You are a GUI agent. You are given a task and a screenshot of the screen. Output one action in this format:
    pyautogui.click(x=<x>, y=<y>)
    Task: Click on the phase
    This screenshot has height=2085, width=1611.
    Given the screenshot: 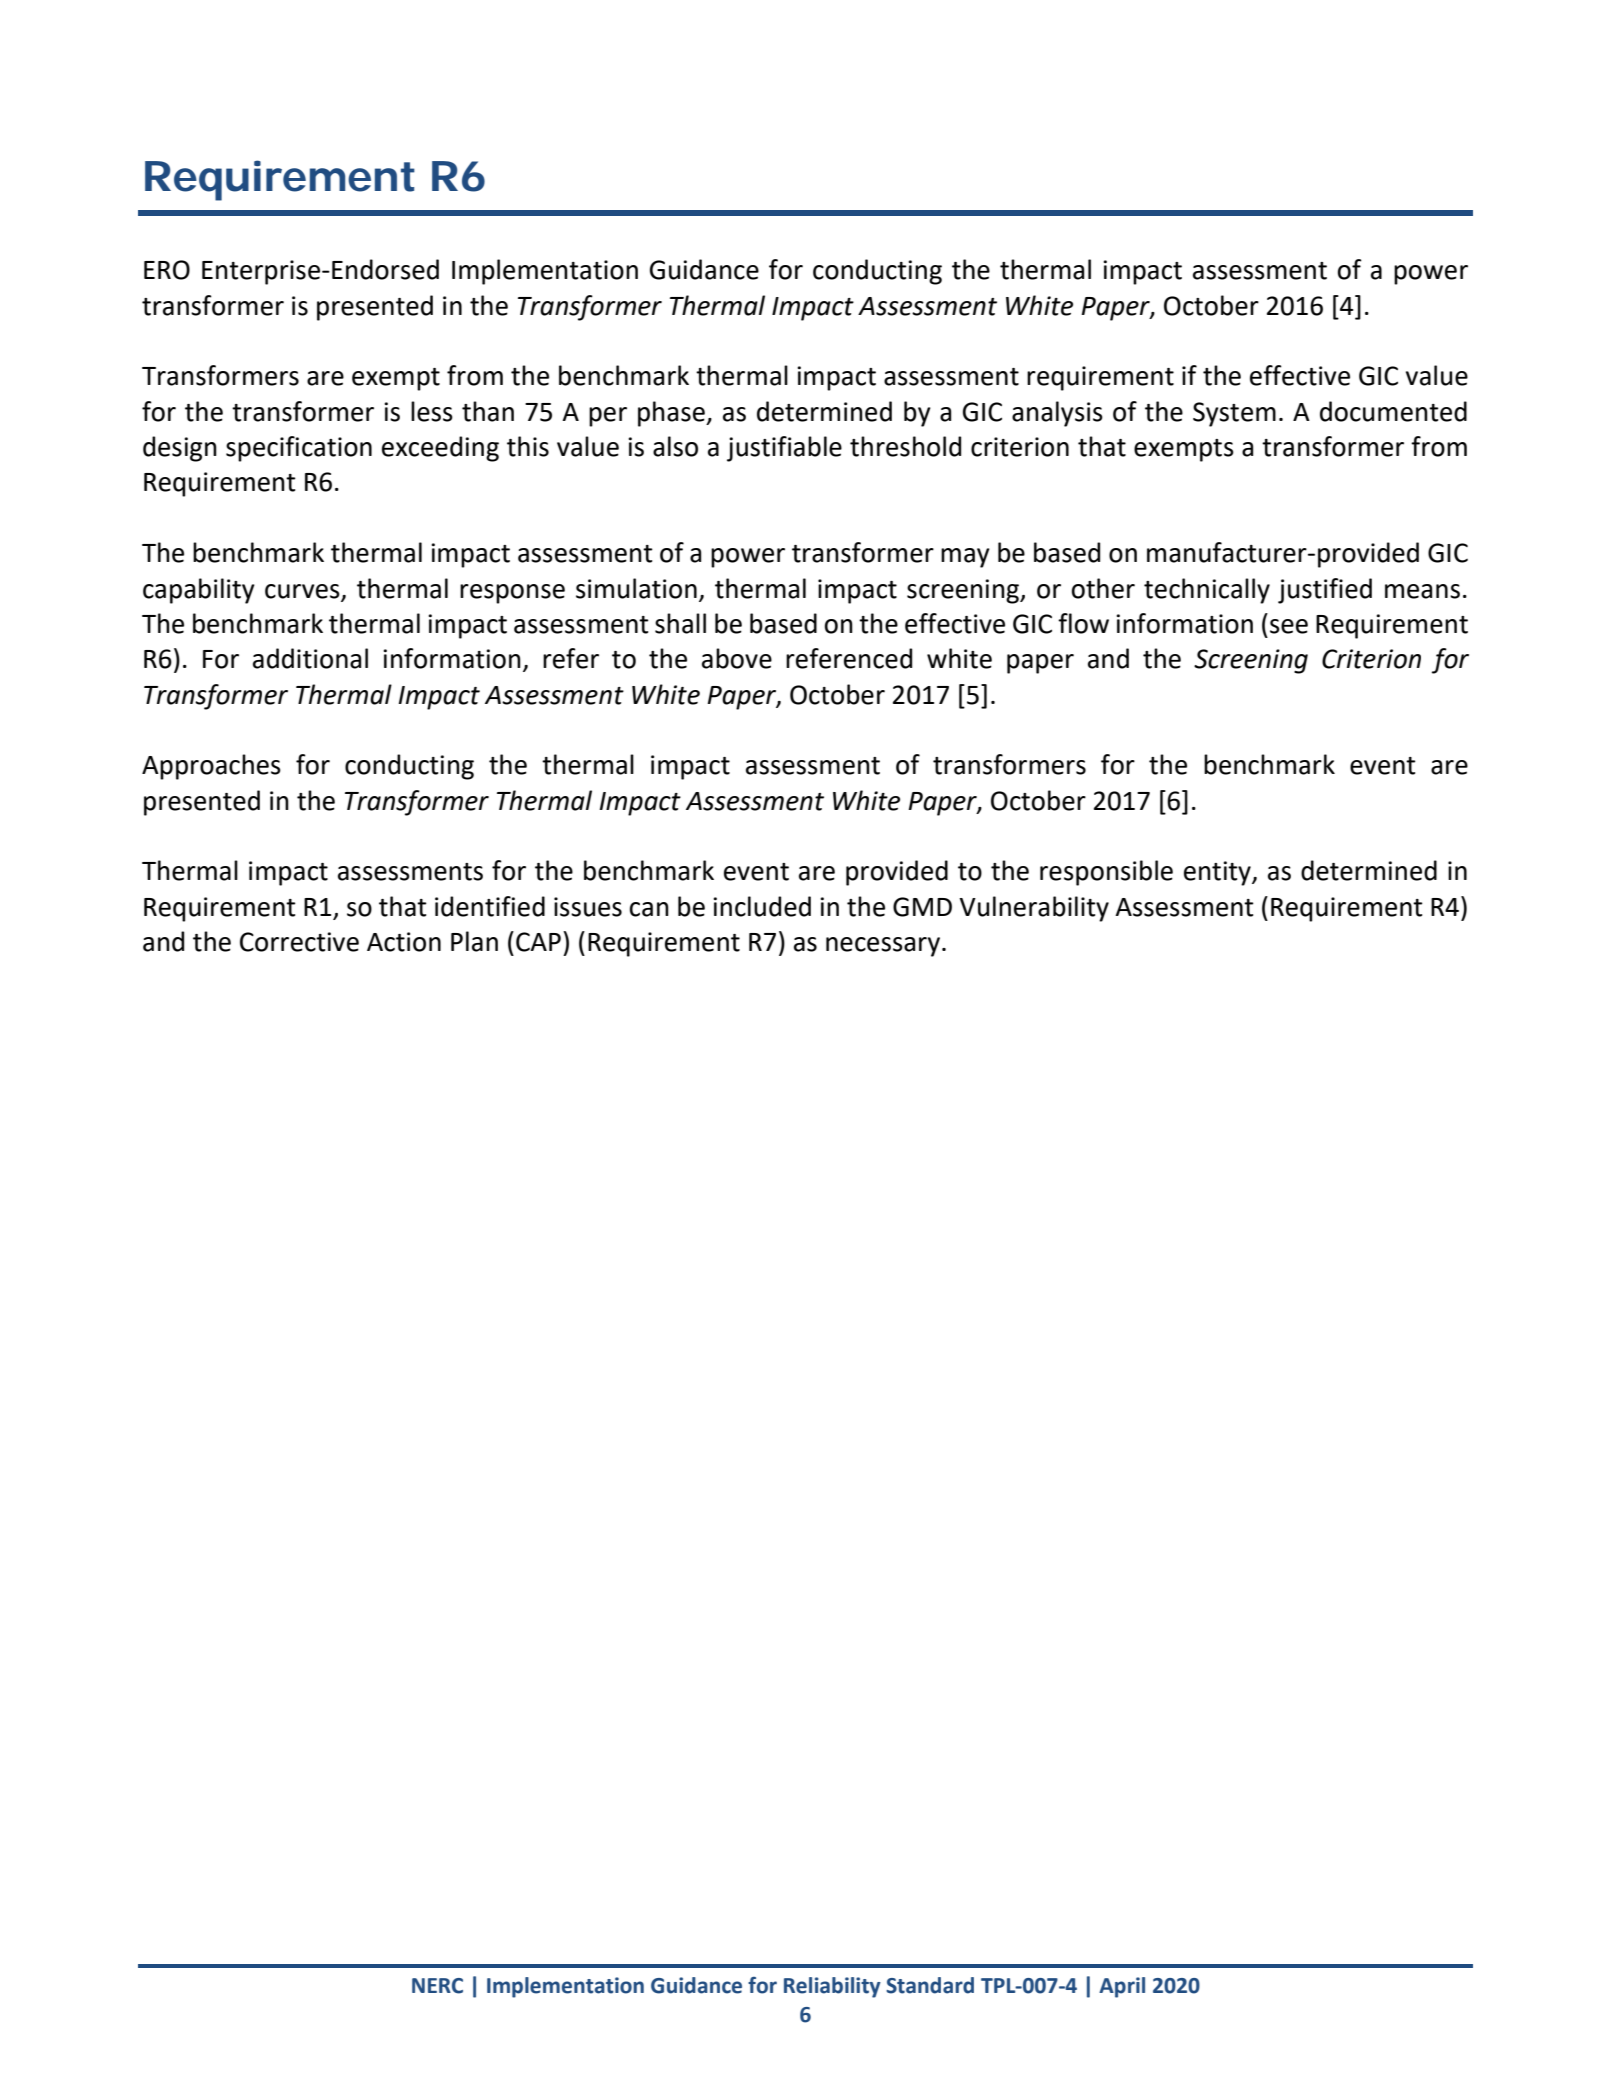 What is the action you would take?
    pyautogui.click(x=672, y=414)
